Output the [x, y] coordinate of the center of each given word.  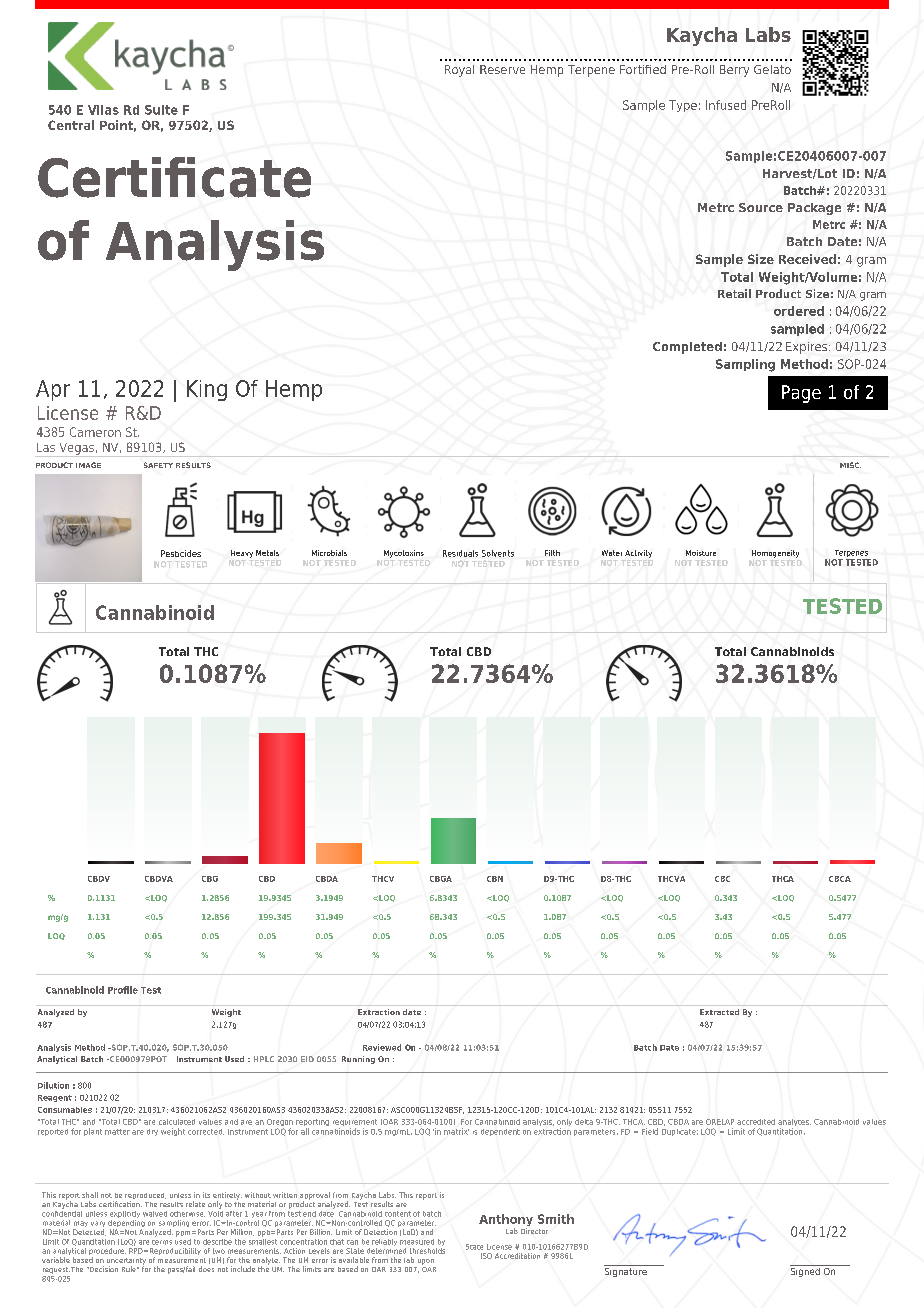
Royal [459, 71]
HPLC [264, 1059]
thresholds [427, 1249]
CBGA [441, 879]
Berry [734, 71]
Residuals [460, 553]
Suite [161, 110]
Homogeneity [775, 554]
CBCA [840, 879]
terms [162, 1240]
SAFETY [158, 465]
